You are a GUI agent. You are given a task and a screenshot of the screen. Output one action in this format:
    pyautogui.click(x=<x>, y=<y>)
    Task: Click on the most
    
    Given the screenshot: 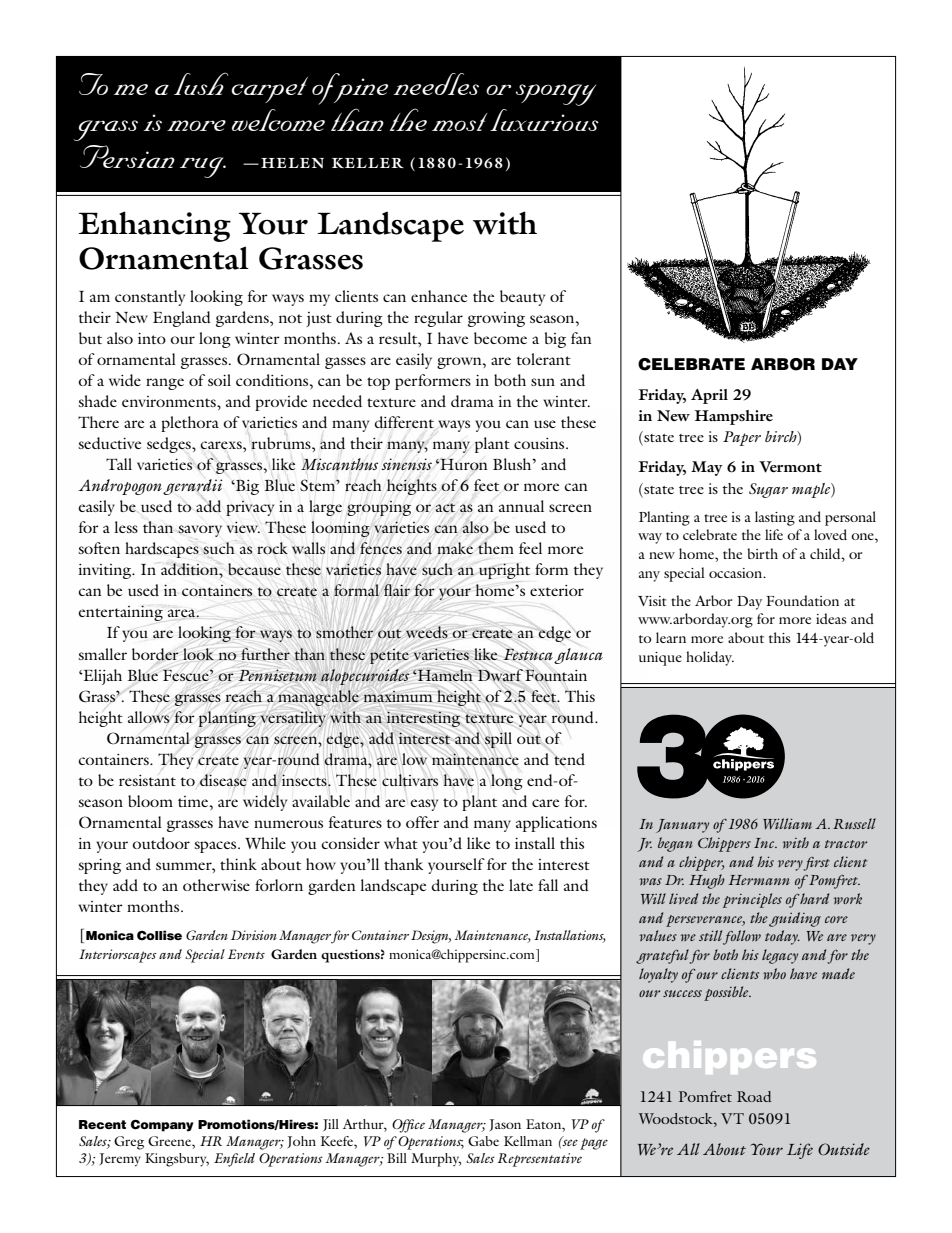 What is the action you would take?
    pyautogui.click(x=460, y=122)
